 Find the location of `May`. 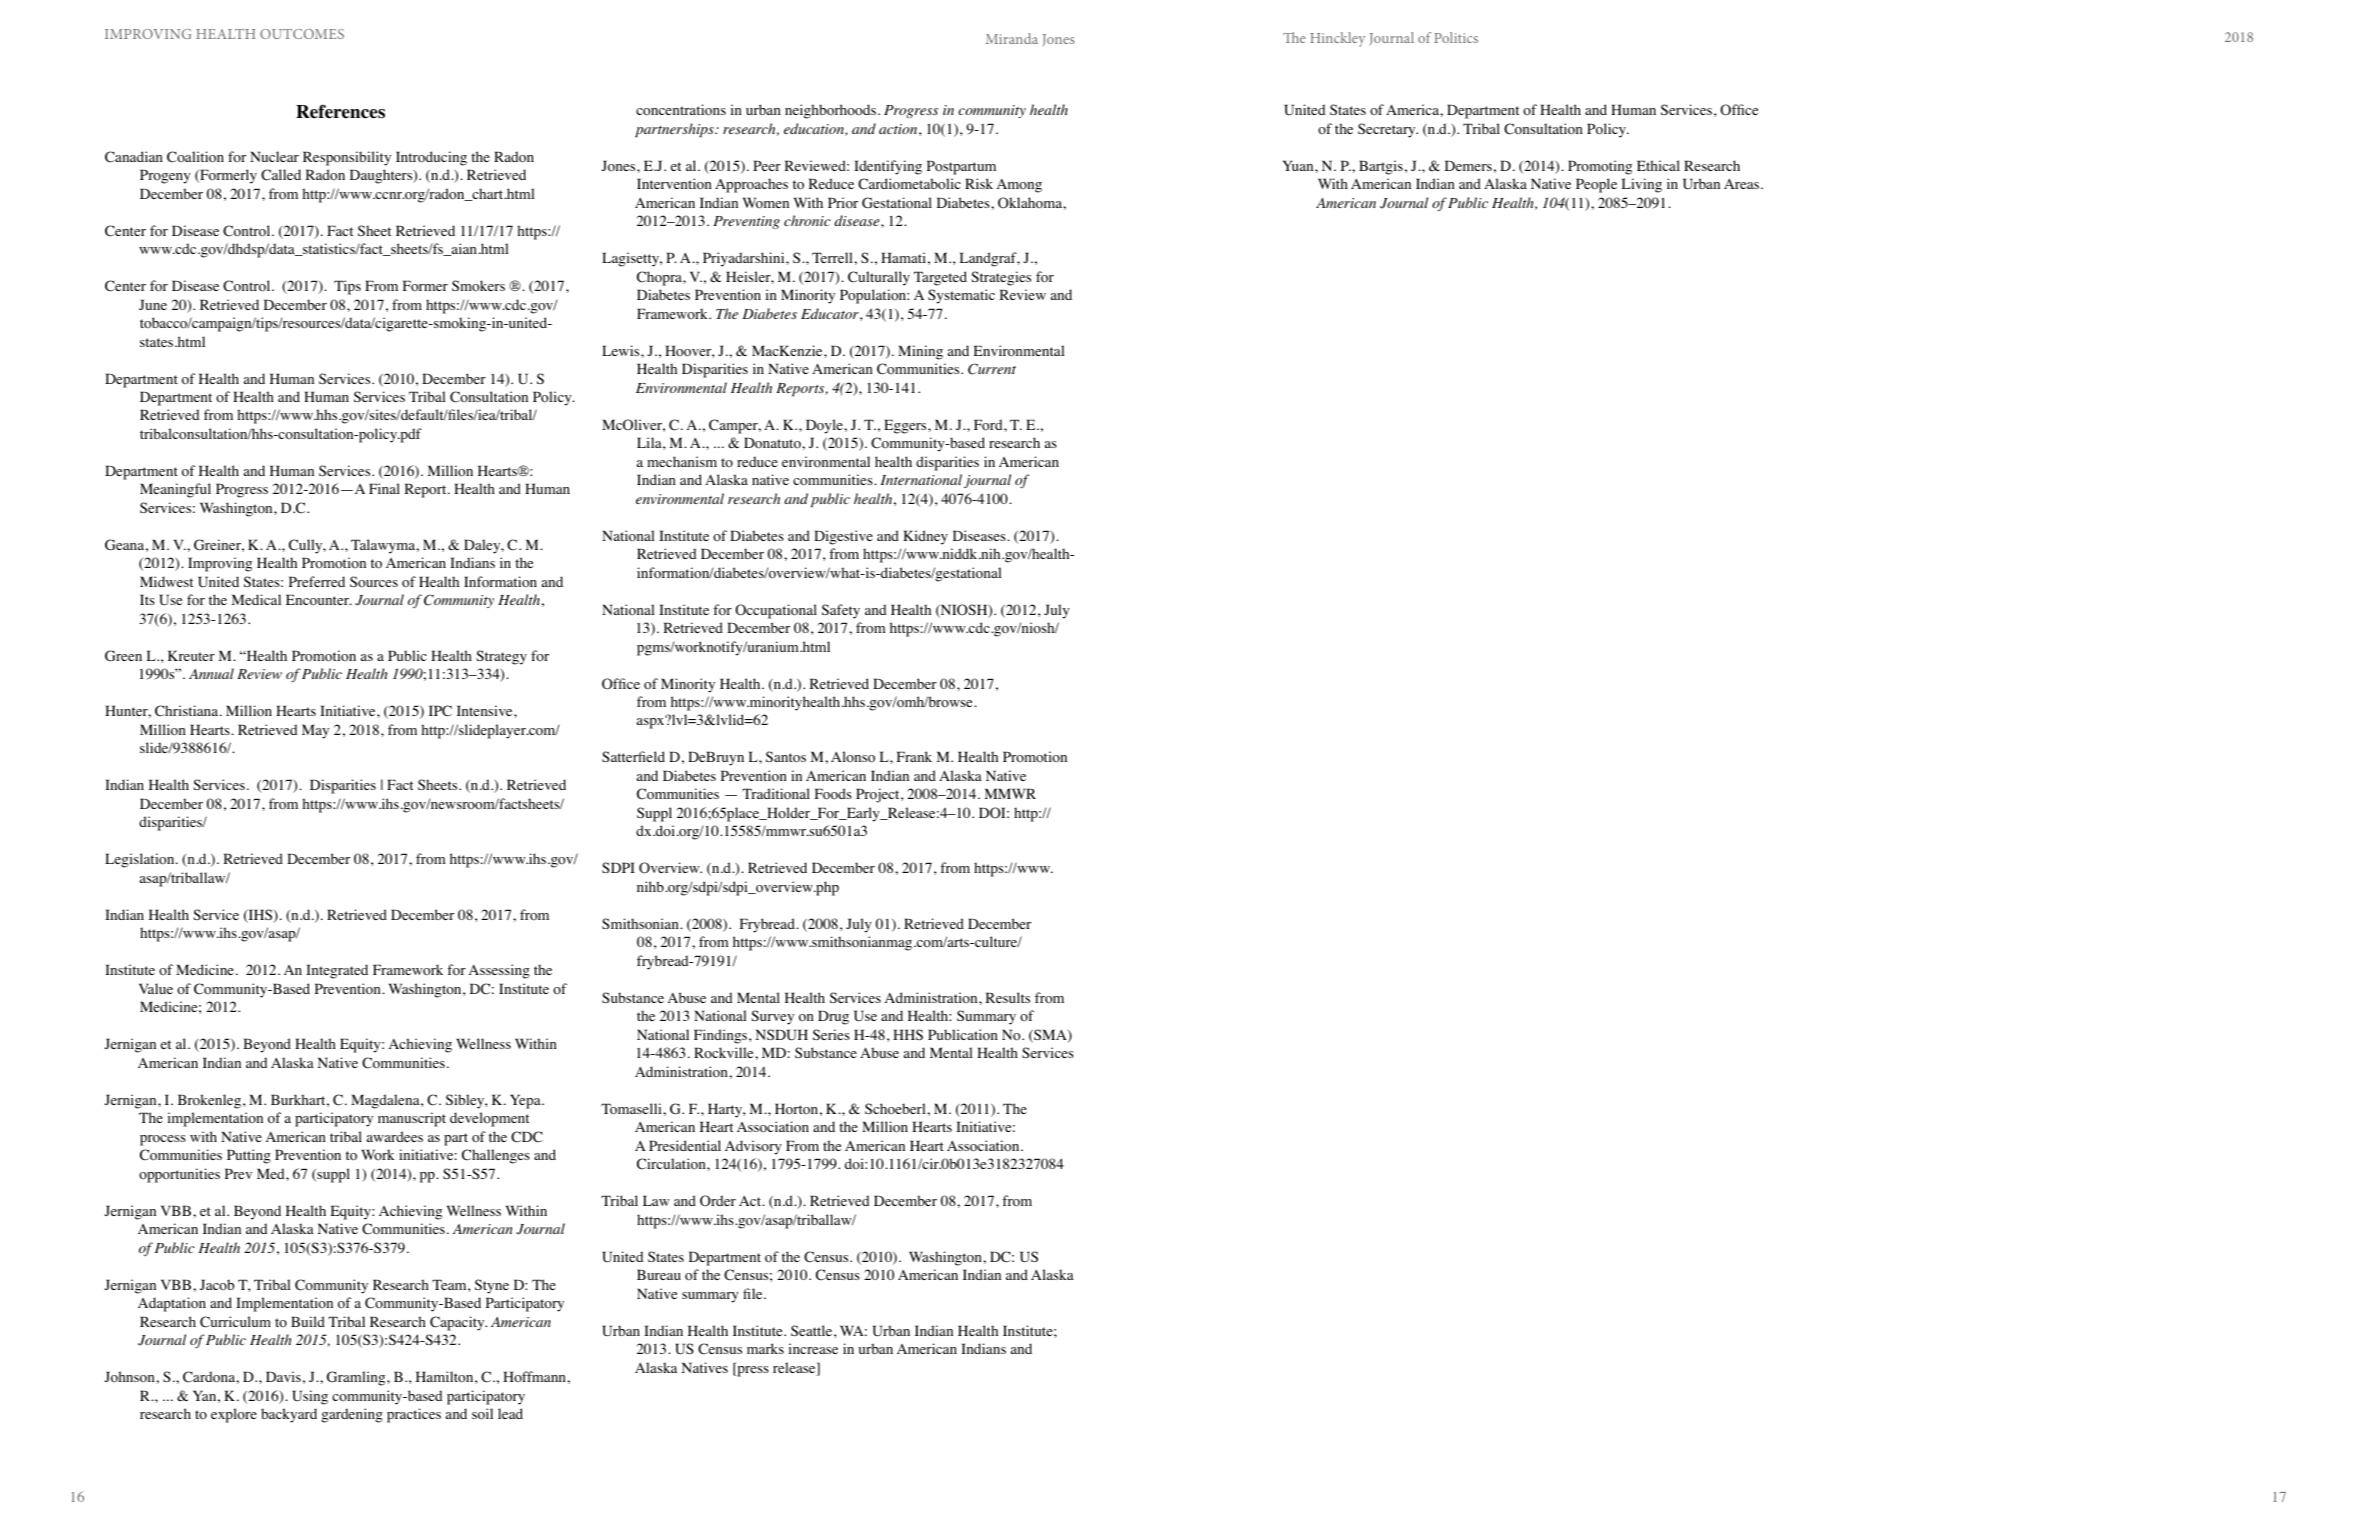

May is located at coordinates (315, 731).
